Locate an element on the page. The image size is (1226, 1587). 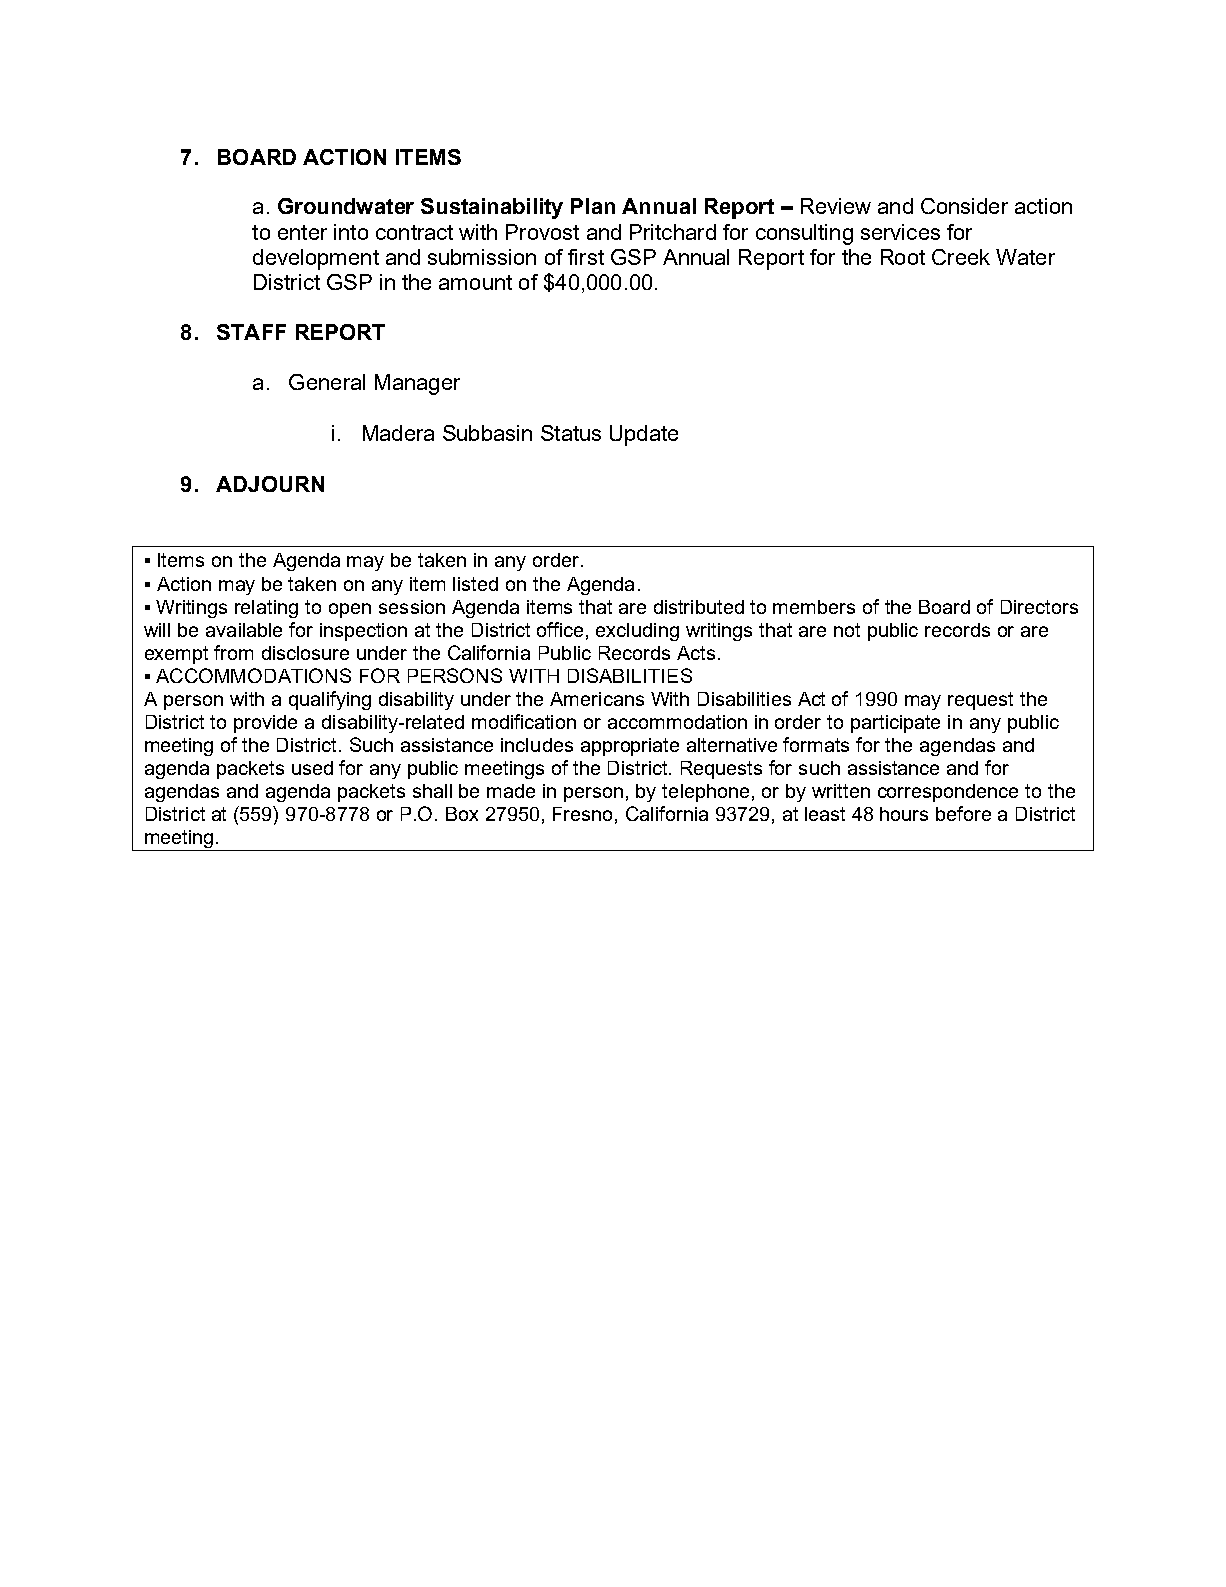
enter is located at coordinates (302, 232).
